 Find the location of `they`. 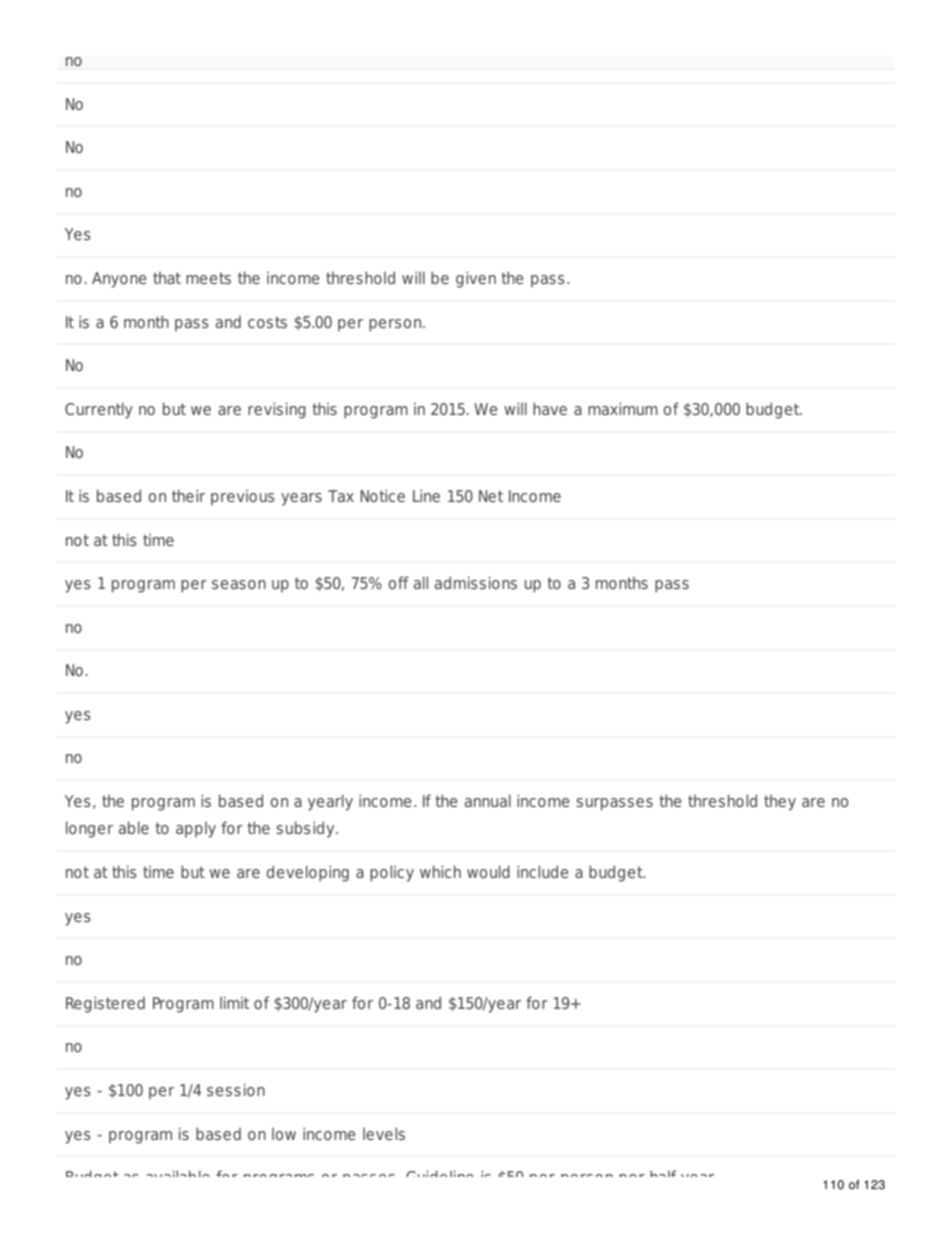

they is located at coordinates (780, 803).
